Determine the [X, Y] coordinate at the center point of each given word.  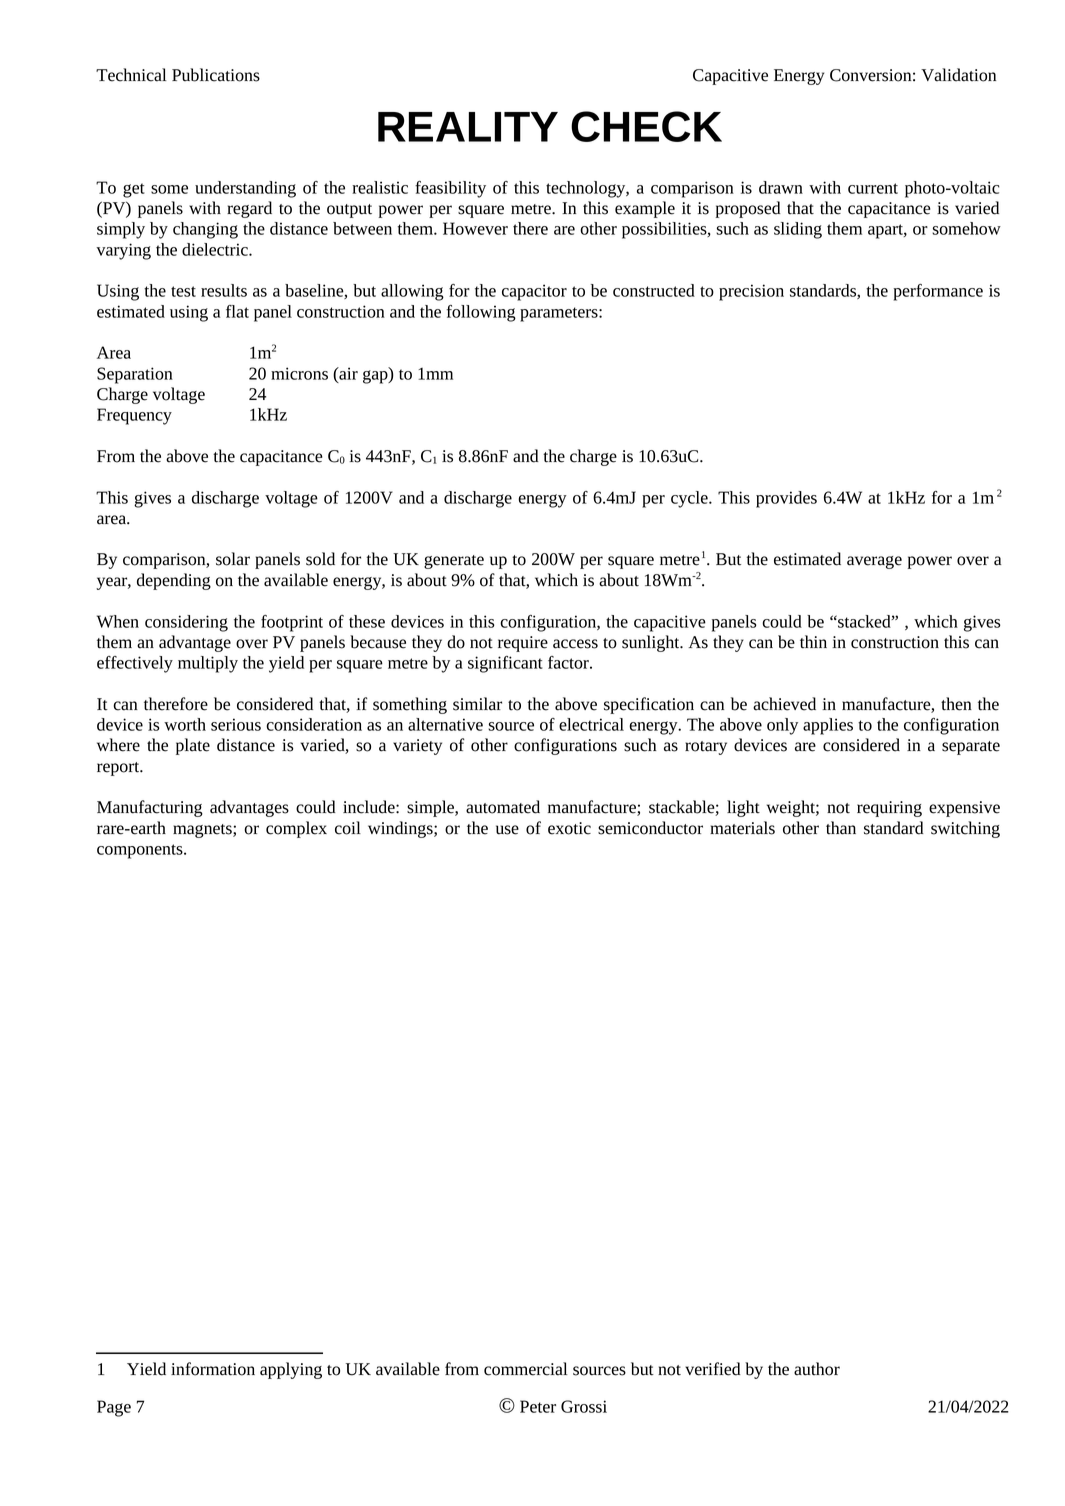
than [841, 828]
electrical [591, 724]
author [817, 1369]
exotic [569, 828]
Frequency [134, 416]
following [481, 313]
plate [193, 746]
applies [828, 726]
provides [786, 499]
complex [296, 829]
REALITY [468, 127]
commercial [526, 1369]
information [213, 1369]
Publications [216, 75]
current [873, 188]
